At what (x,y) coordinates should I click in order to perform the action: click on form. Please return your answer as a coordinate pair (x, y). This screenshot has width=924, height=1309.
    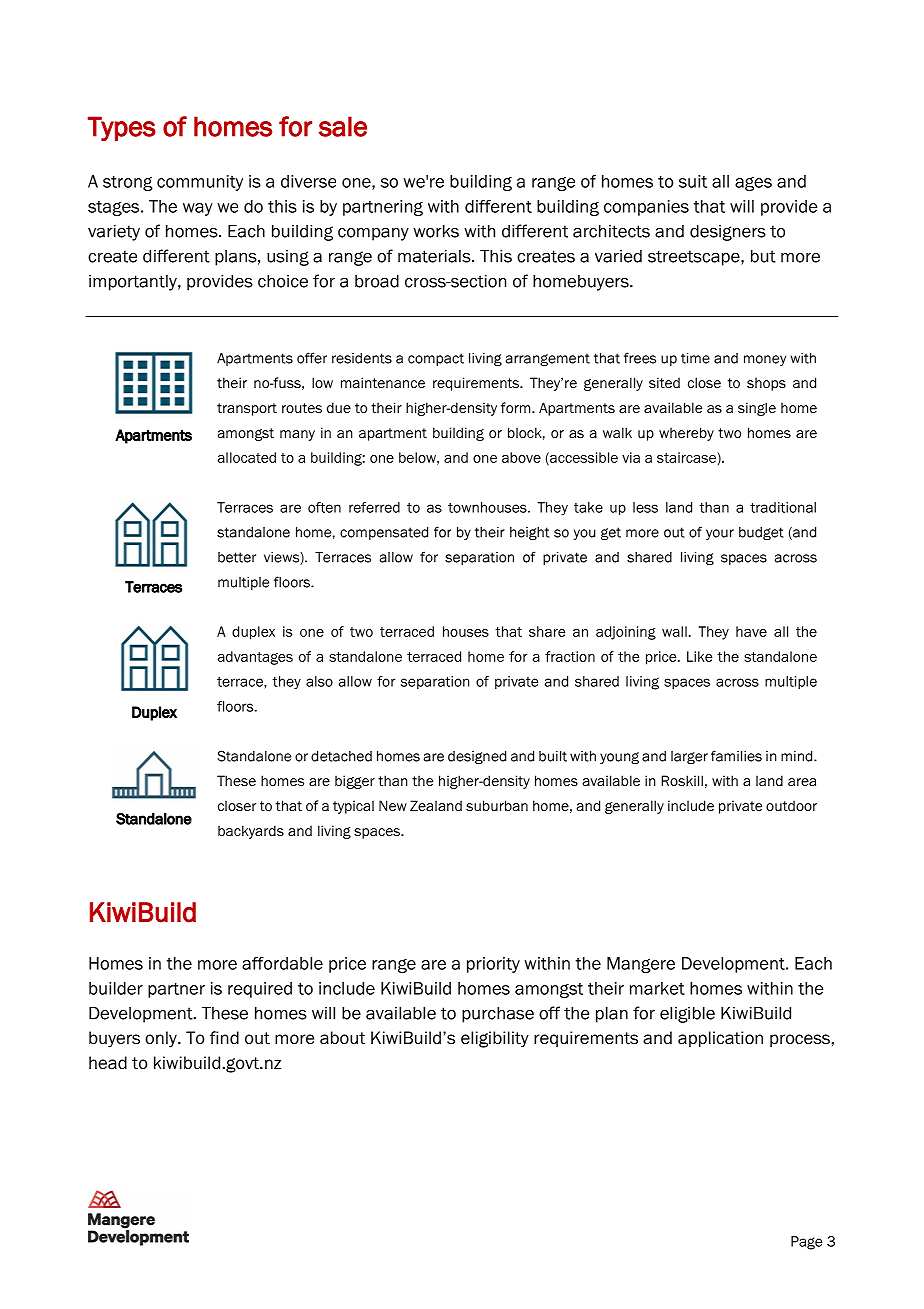
    Looking at the image, I should click on (517, 407).
